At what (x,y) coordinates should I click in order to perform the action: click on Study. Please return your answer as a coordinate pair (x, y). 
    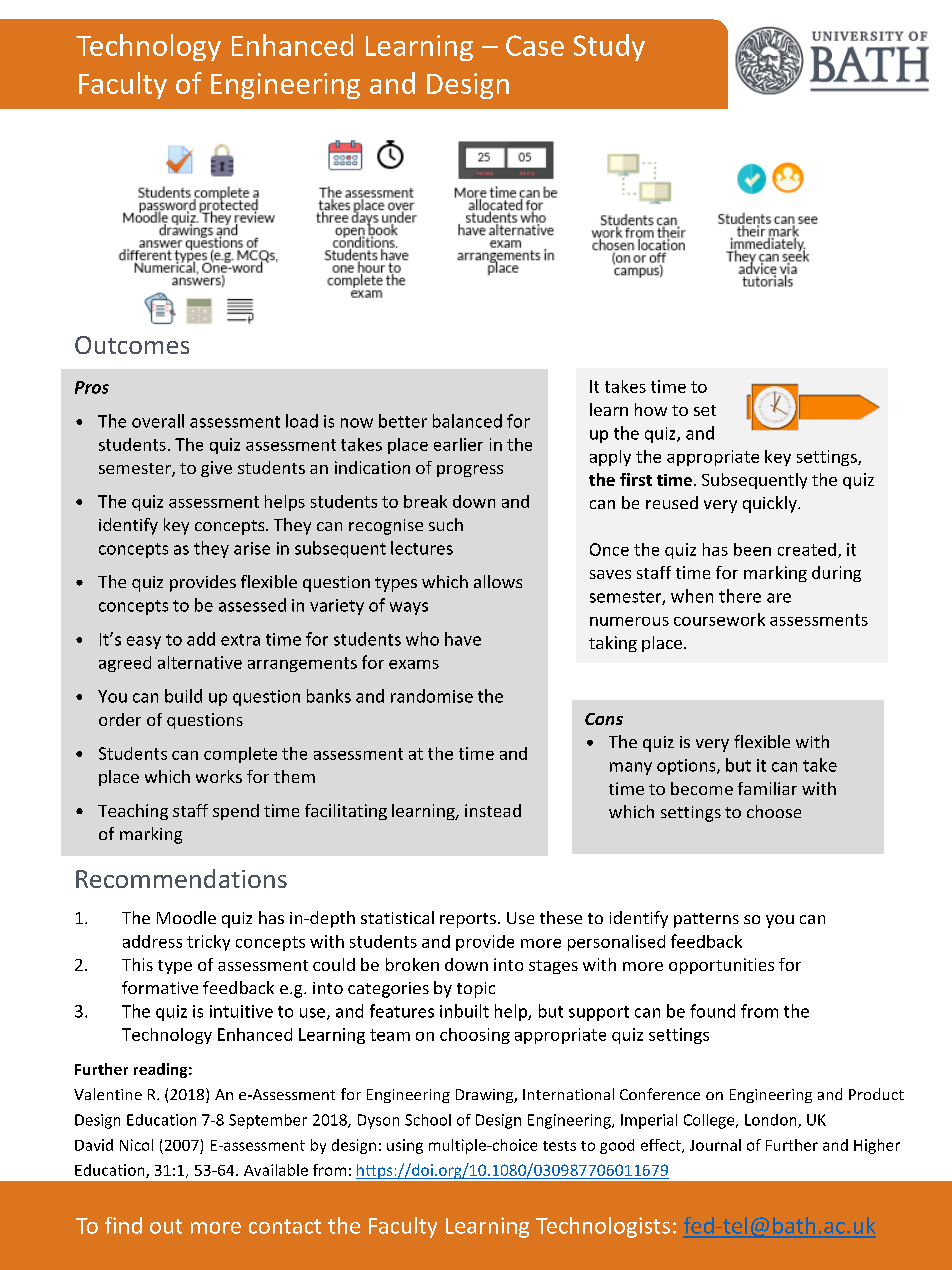
    Looking at the image, I should click on (609, 47).
